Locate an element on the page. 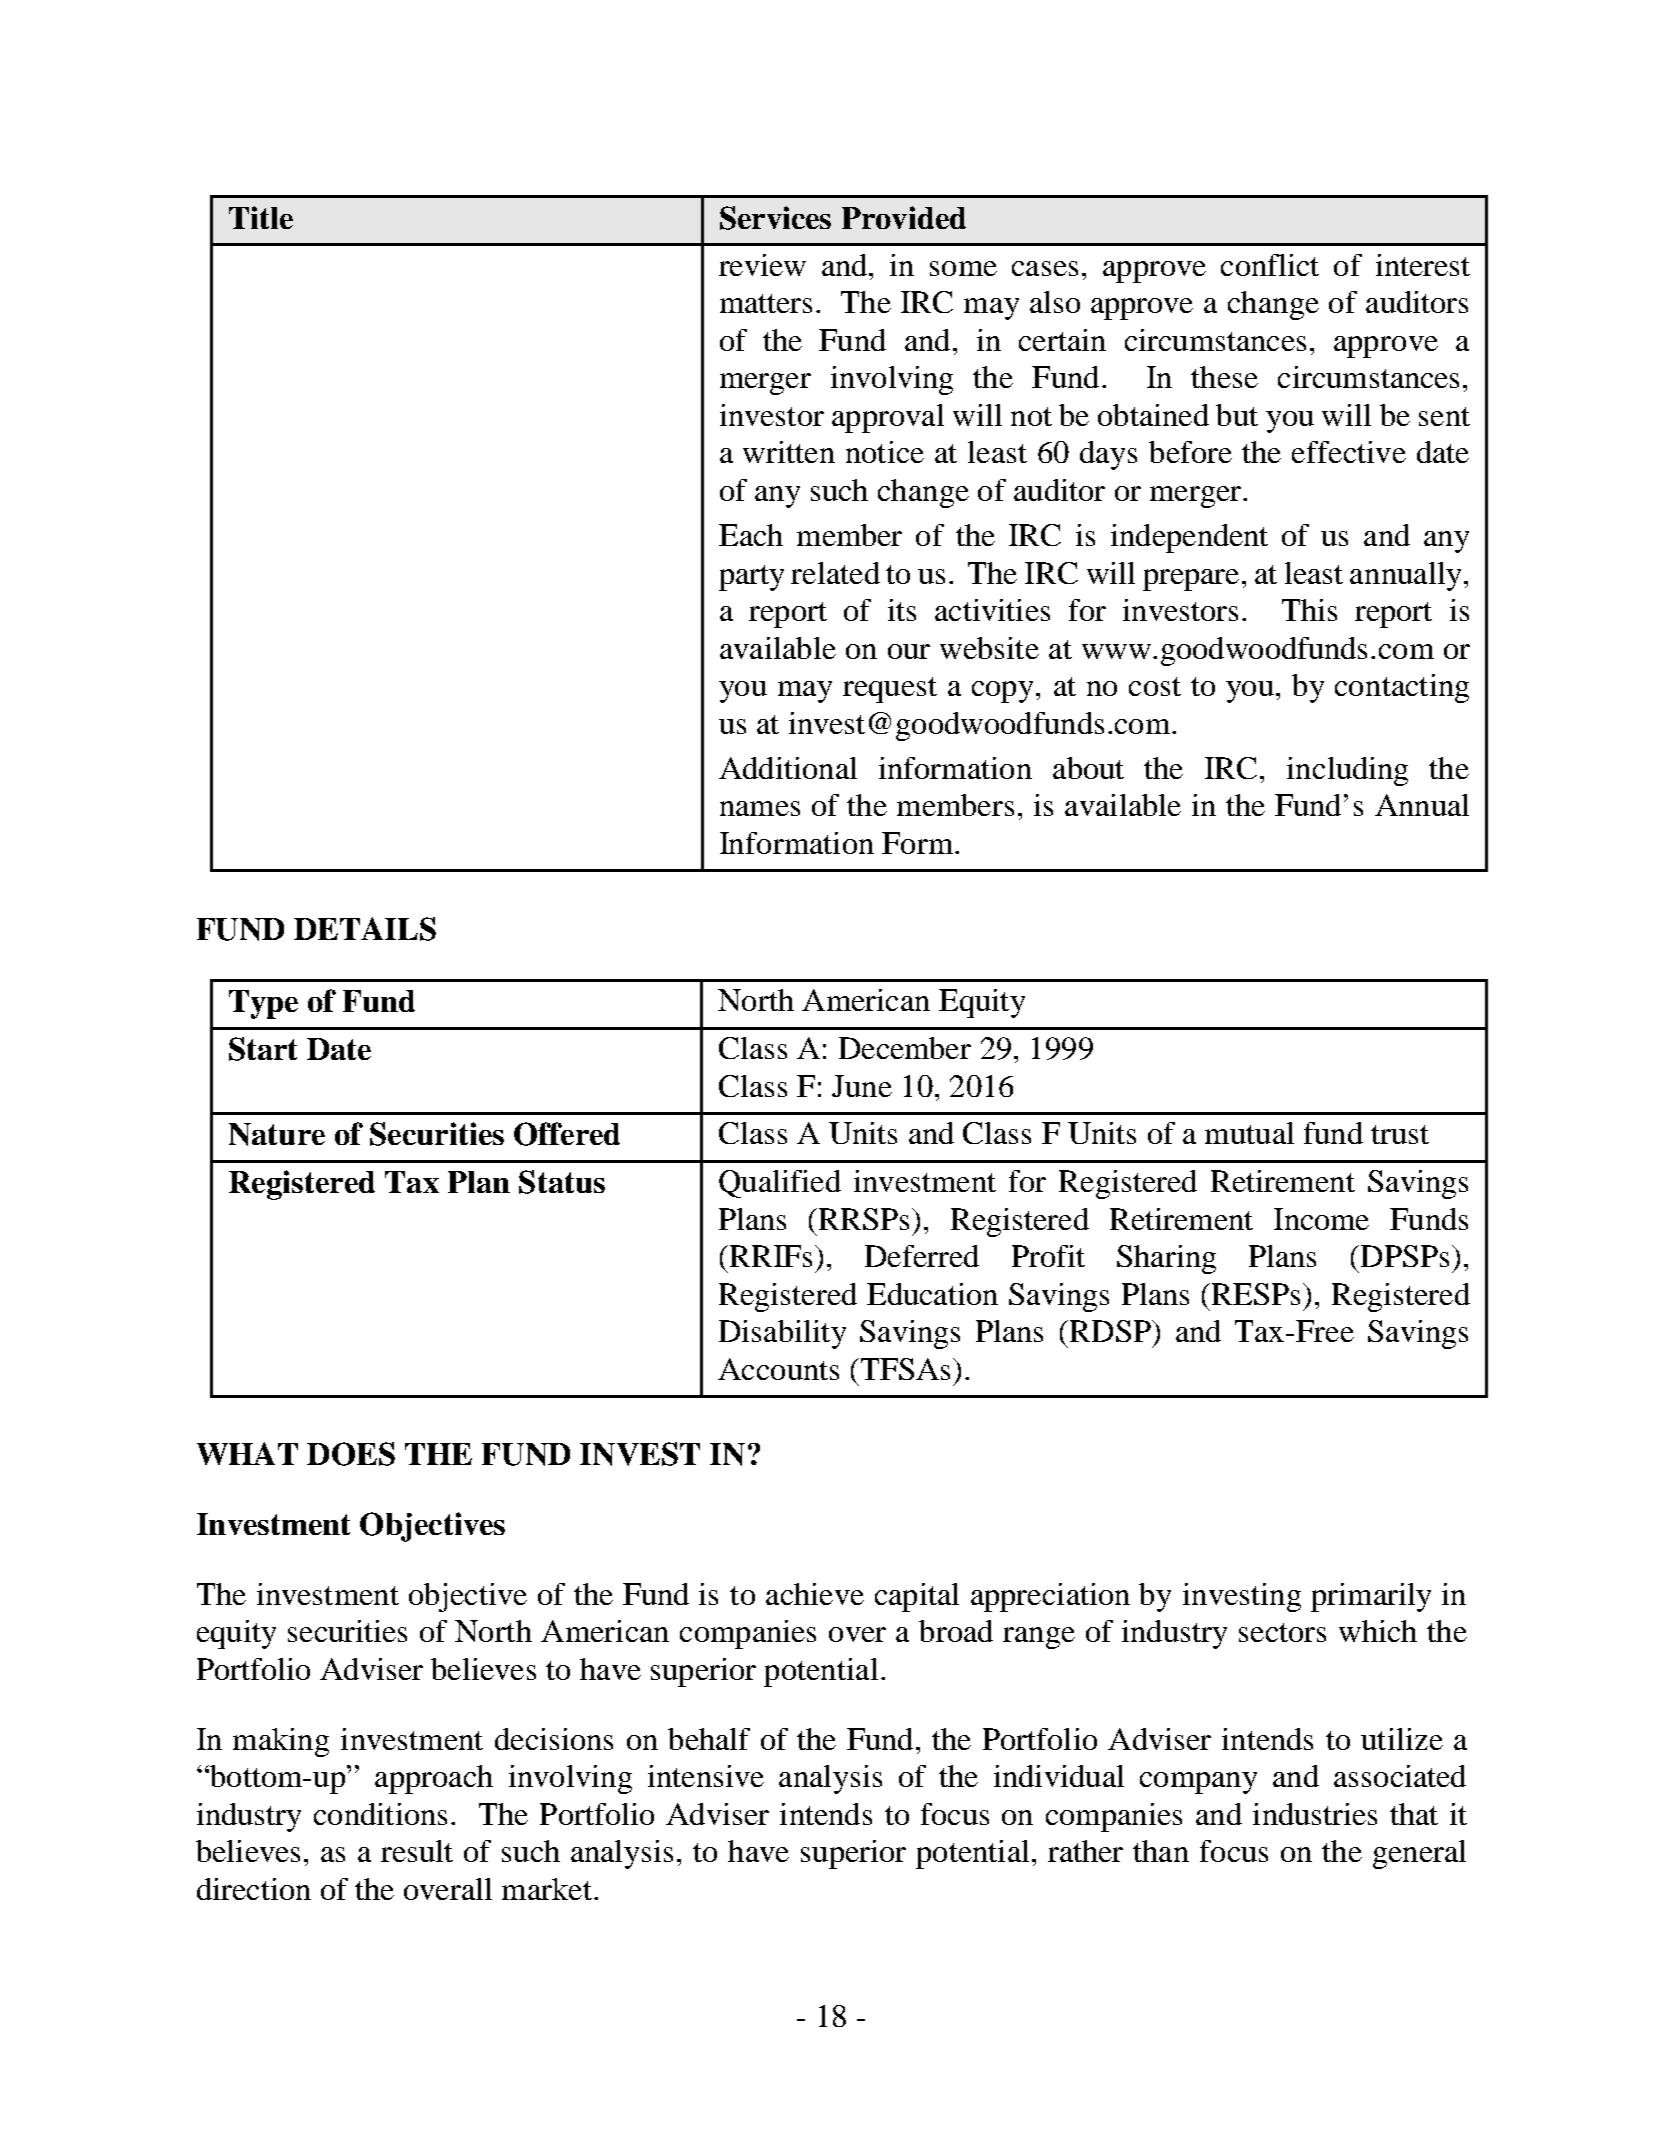  Title is located at coordinates (261, 217).
